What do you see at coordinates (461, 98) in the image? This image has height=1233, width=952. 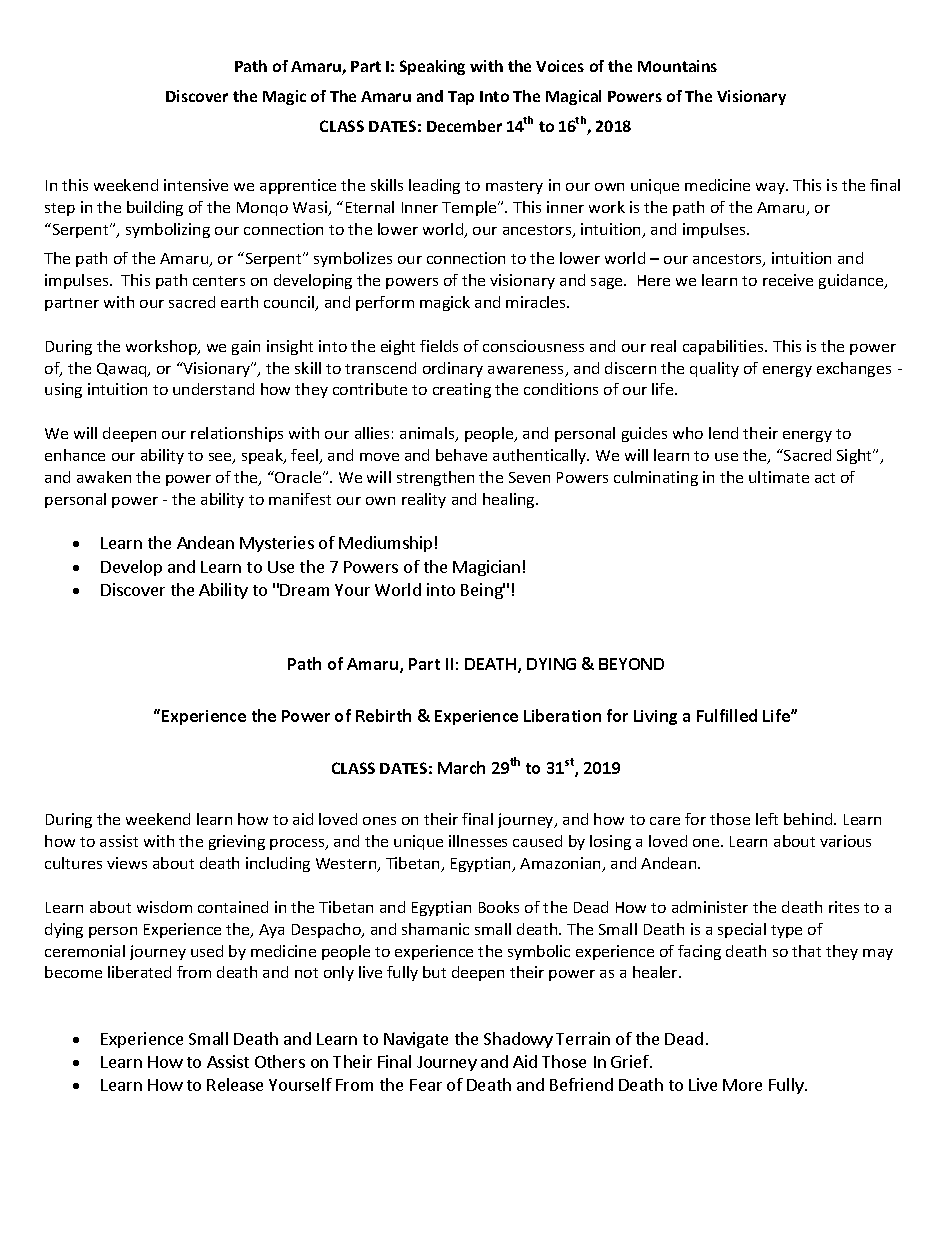 I see `Tap` at bounding box center [461, 98].
